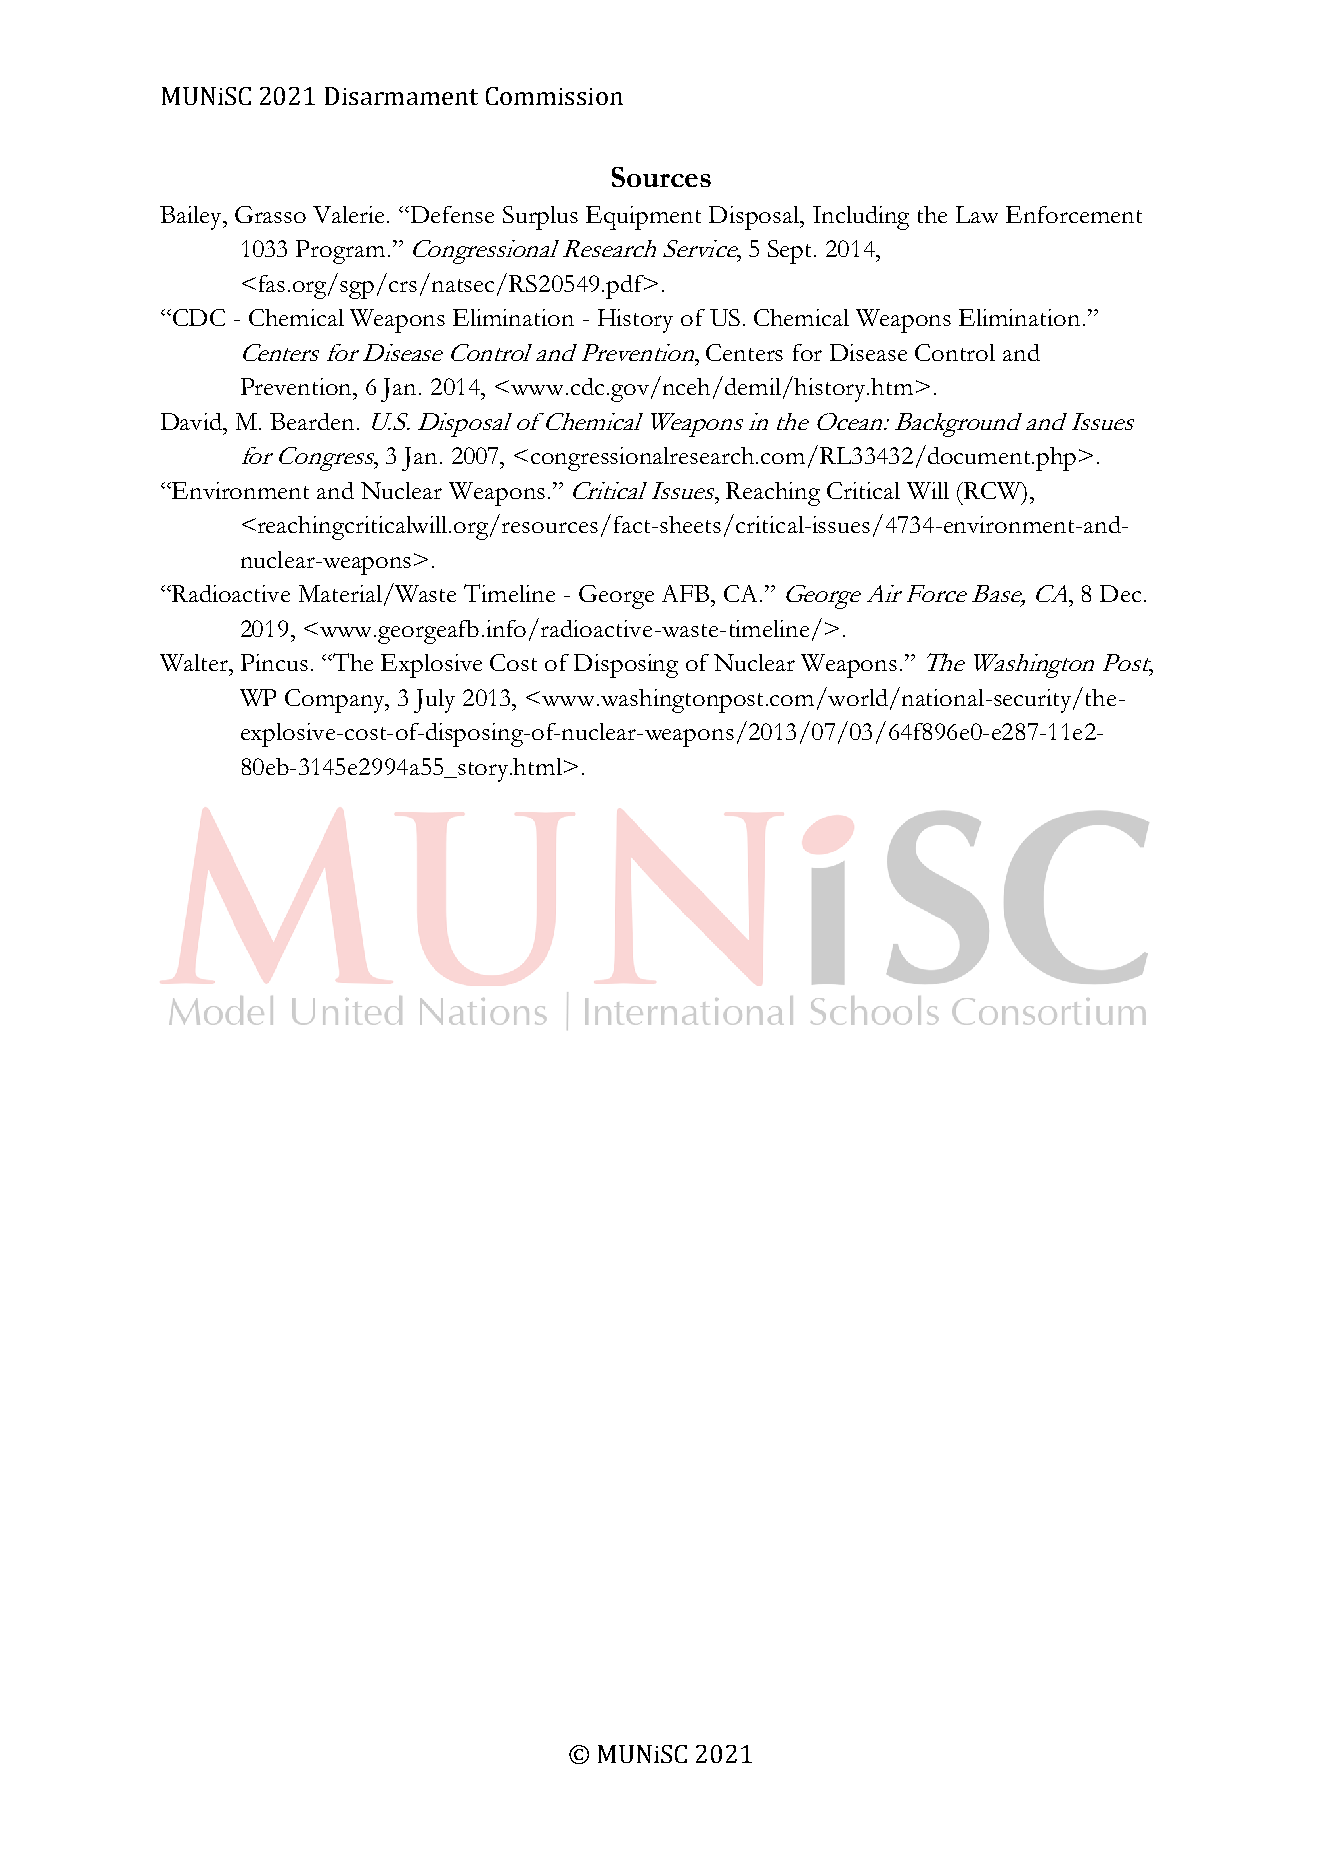  I want to click on Dec, so click(1120, 593).
